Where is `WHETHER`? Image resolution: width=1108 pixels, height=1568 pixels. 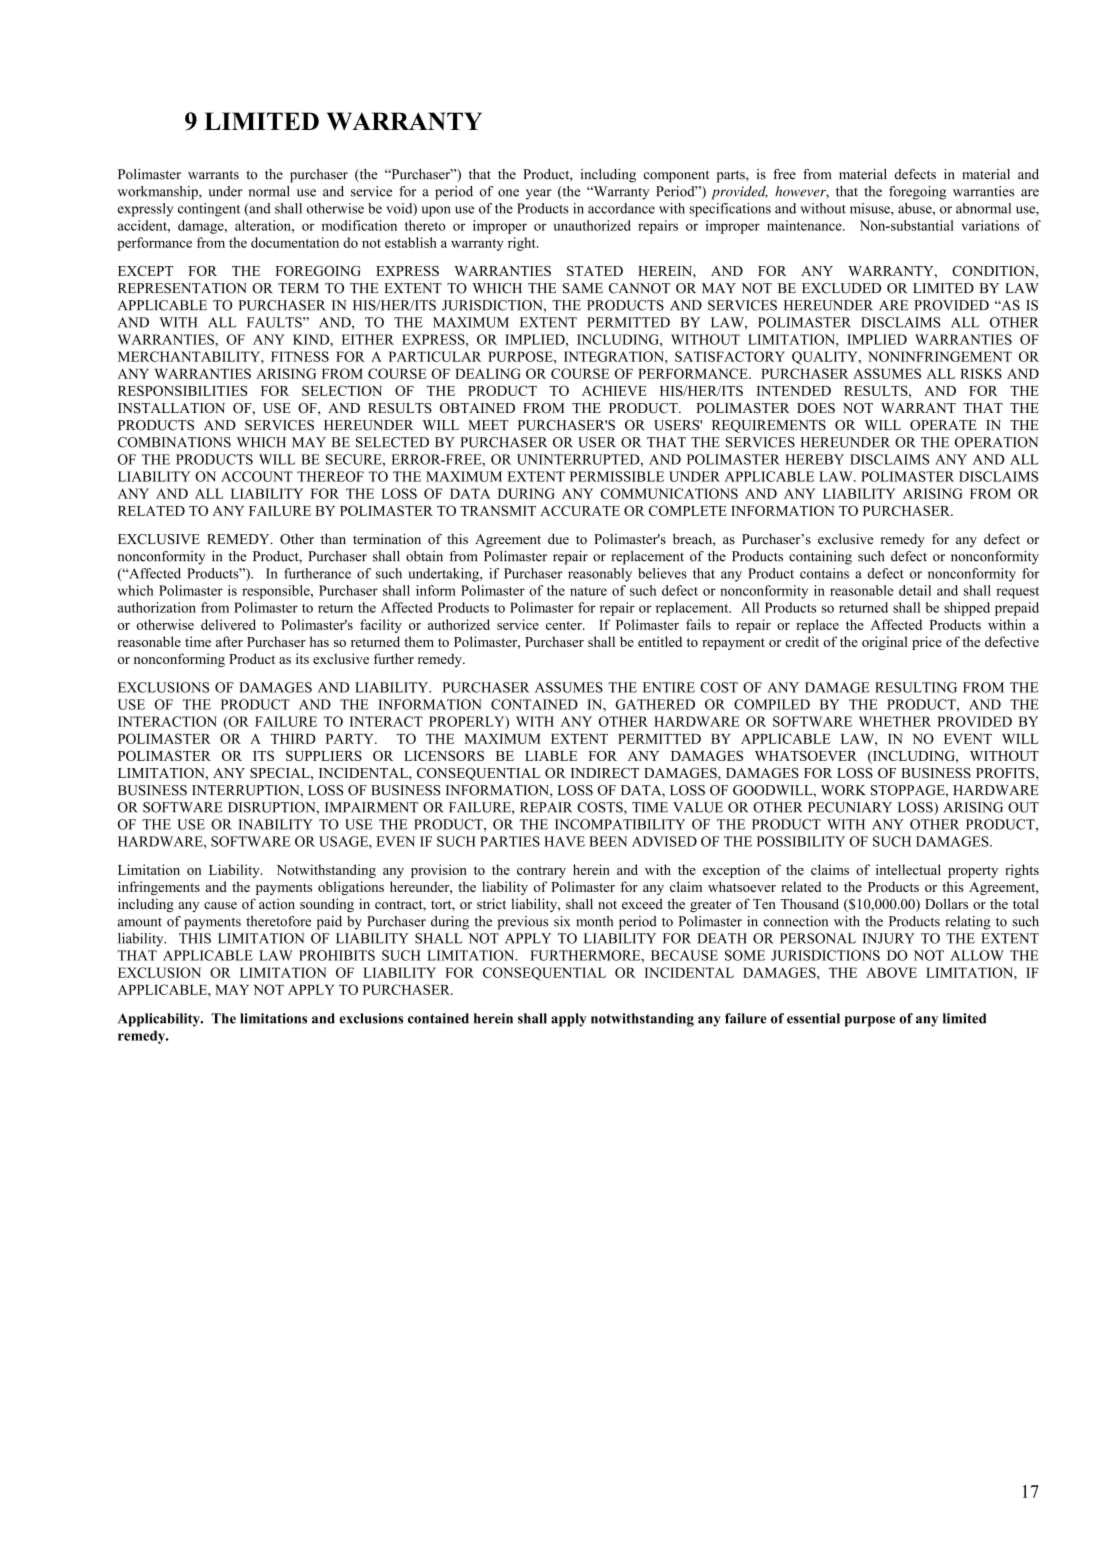
WHETHER is located at coordinates (895, 721).
